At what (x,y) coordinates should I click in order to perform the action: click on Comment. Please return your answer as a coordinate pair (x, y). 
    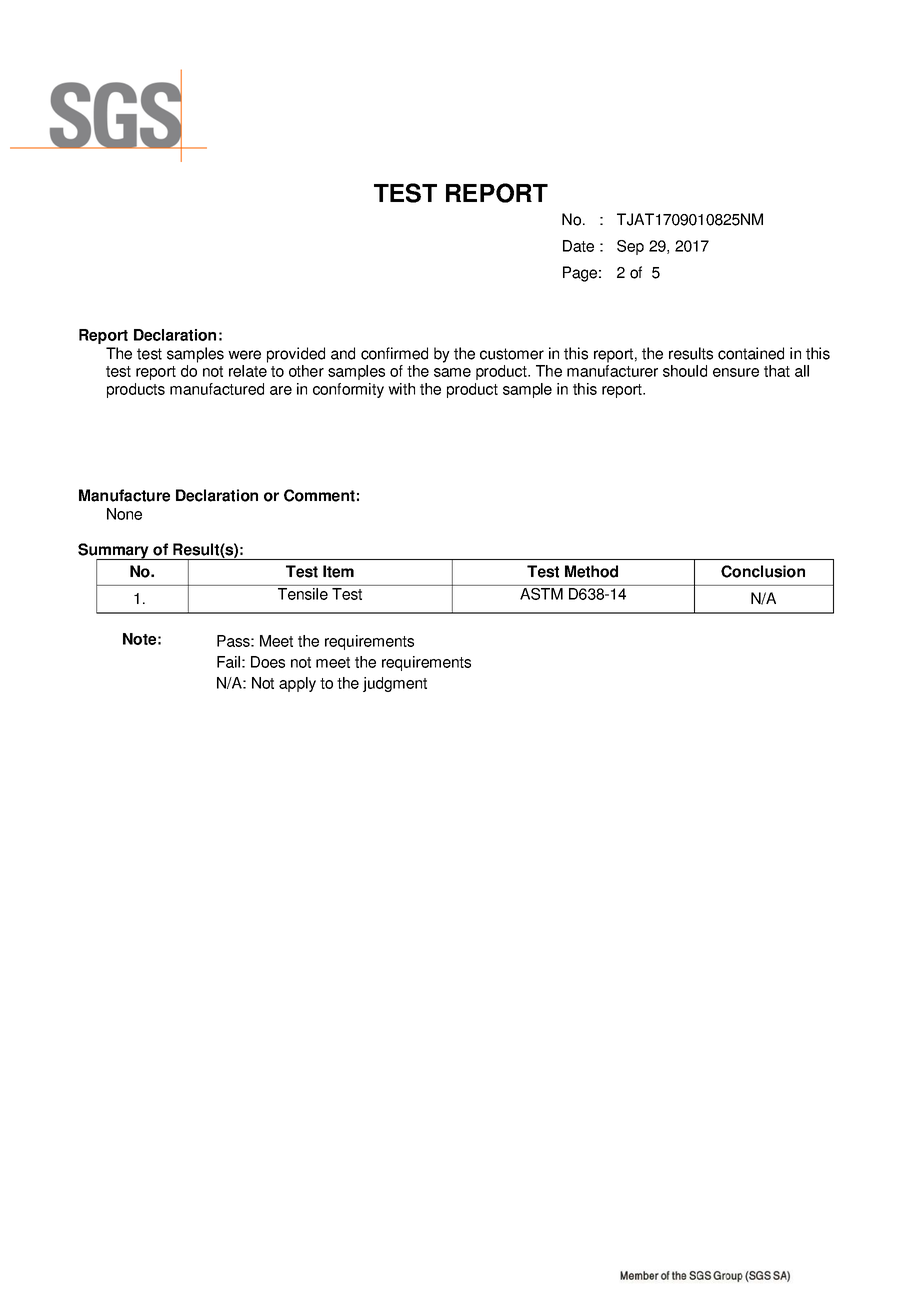
    Looking at the image, I should click on (319, 495).
